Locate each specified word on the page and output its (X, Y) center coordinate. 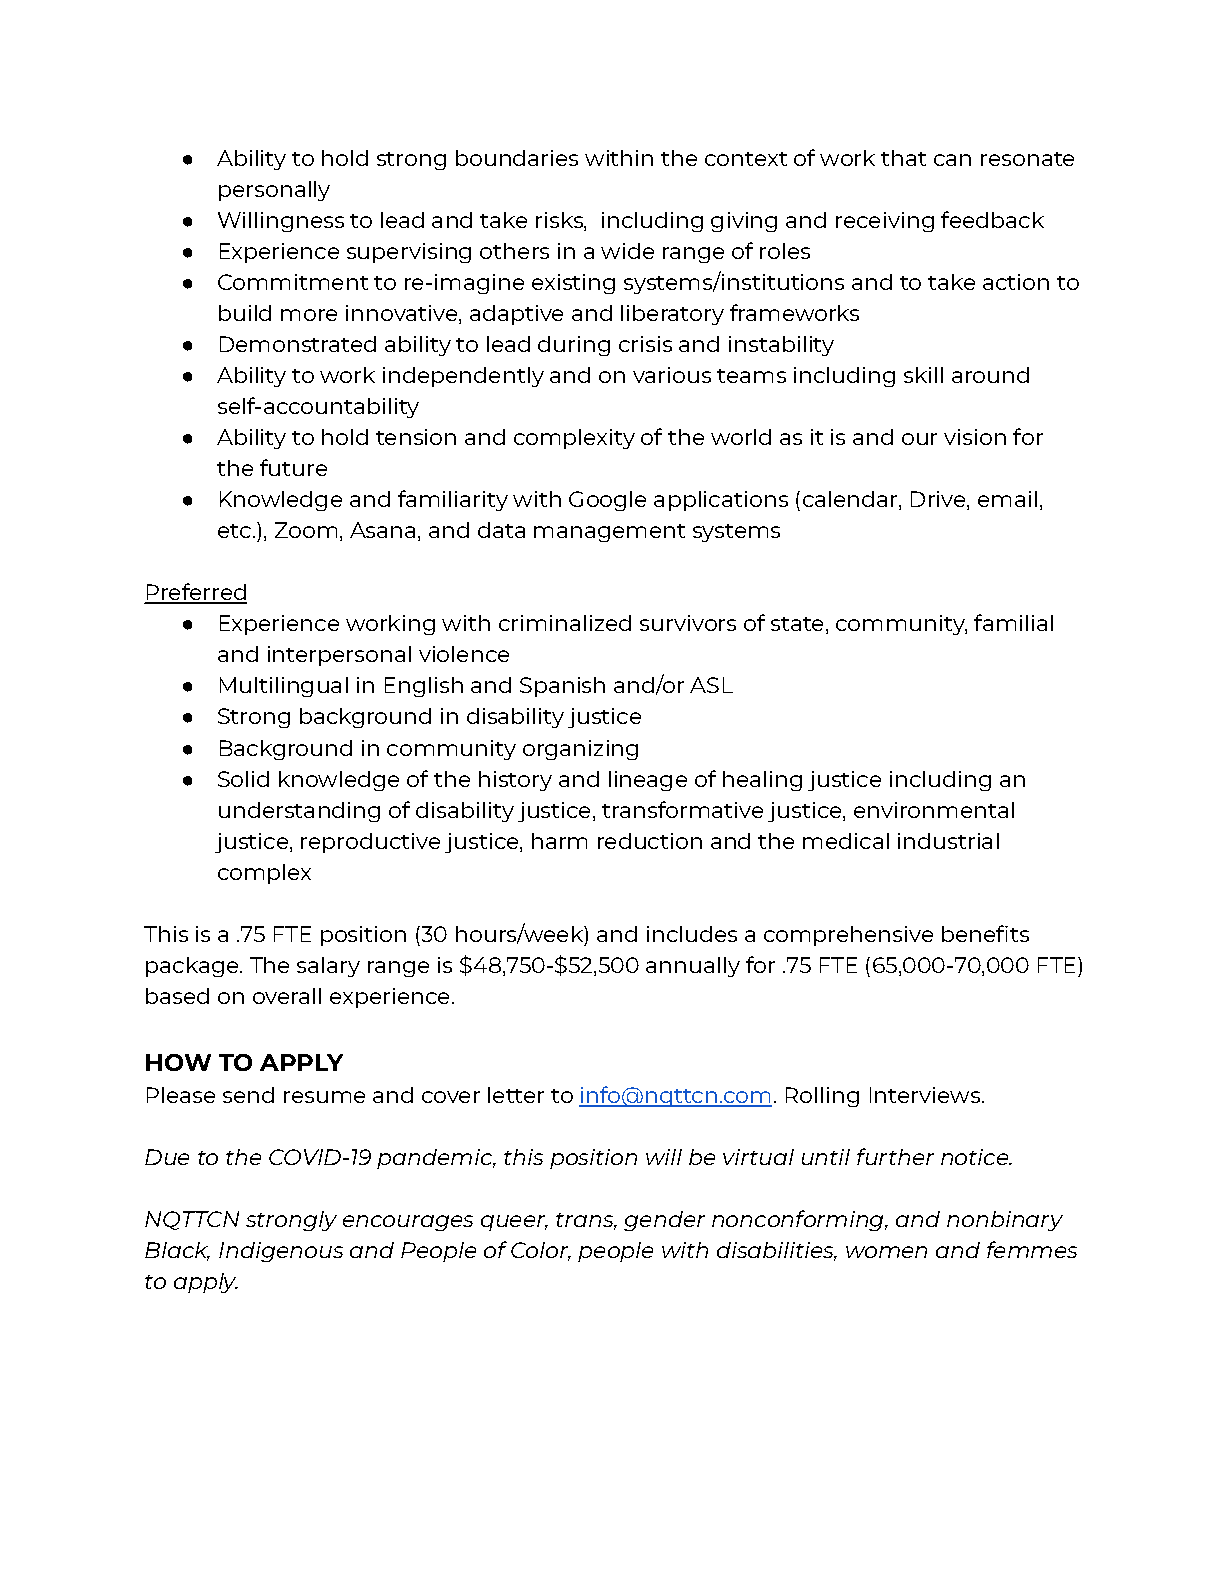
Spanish (562, 687)
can (952, 160)
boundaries (517, 158)
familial (1013, 622)
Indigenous (281, 1252)
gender (664, 1221)
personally (274, 191)
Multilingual (284, 687)
